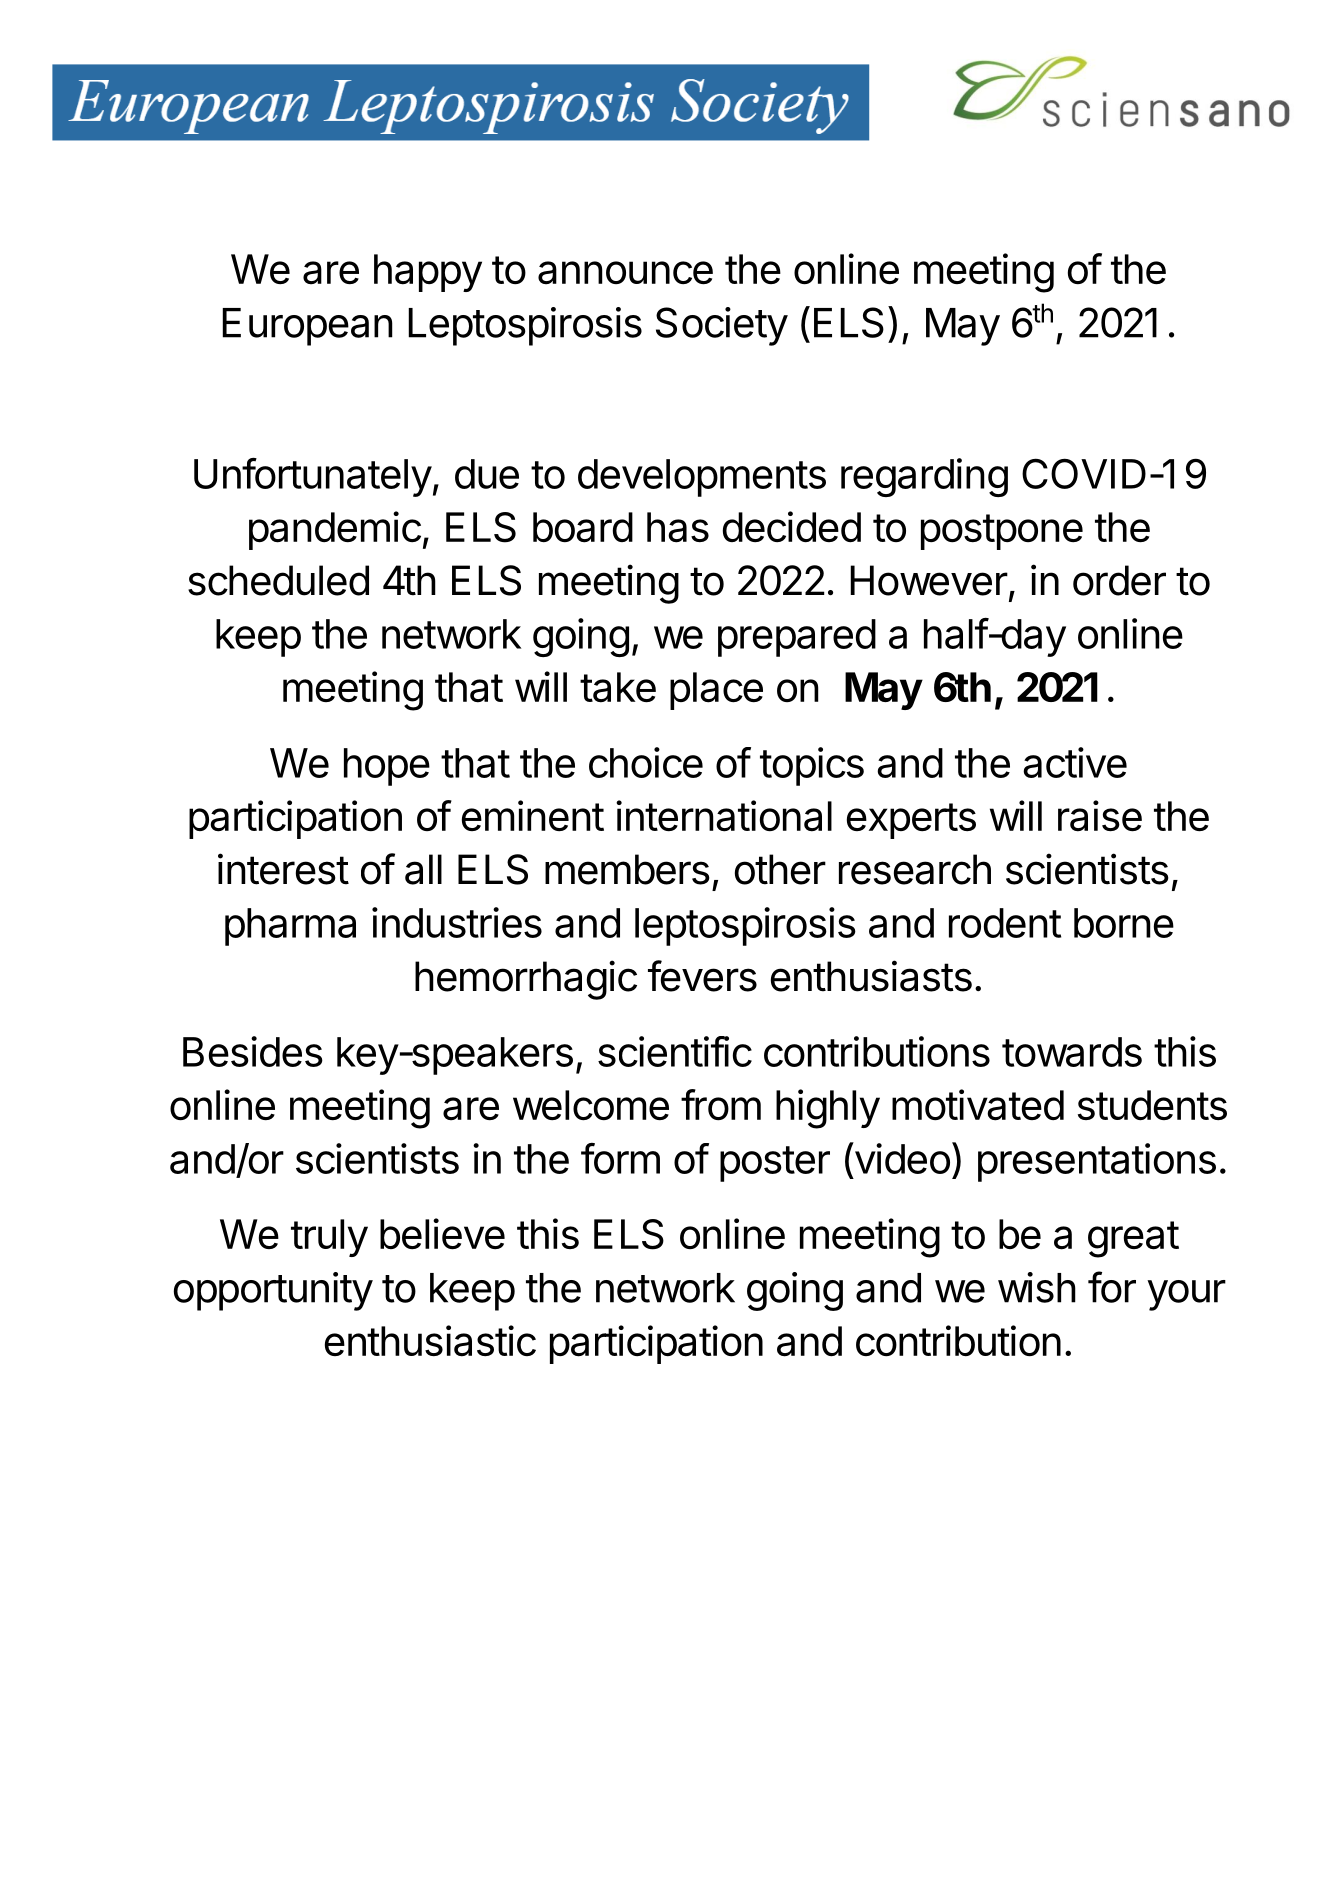  What do you see at coordinates (724, 816) in the document?
I see `international` at bounding box center [724, 816].
